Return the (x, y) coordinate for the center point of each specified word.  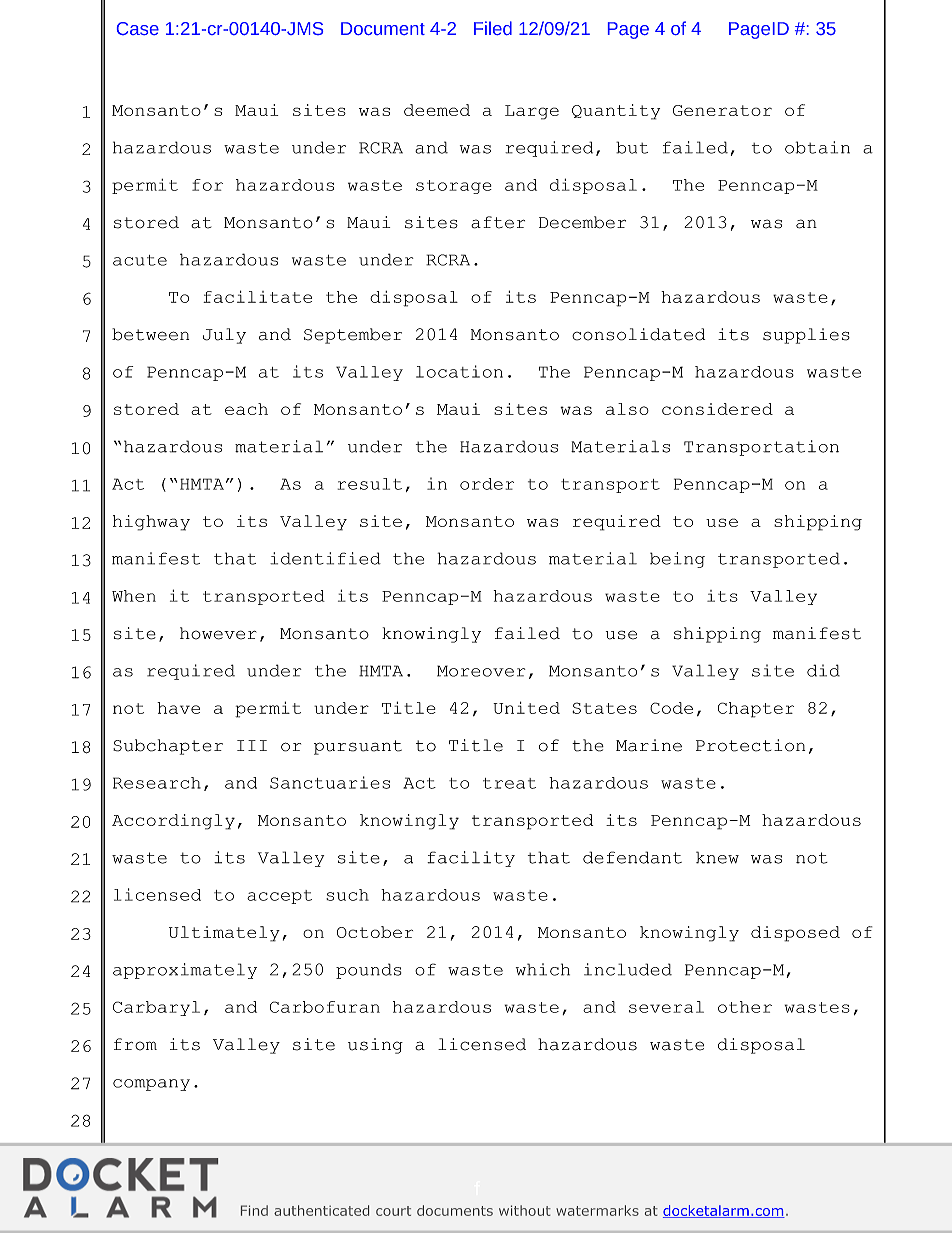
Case (138, 28)
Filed (493, 28)
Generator (722, 110)
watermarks (597, 1210)
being (677, 560)
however (218, 633)
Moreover (481, 671)
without (525, 1210)
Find (254, 1210)
